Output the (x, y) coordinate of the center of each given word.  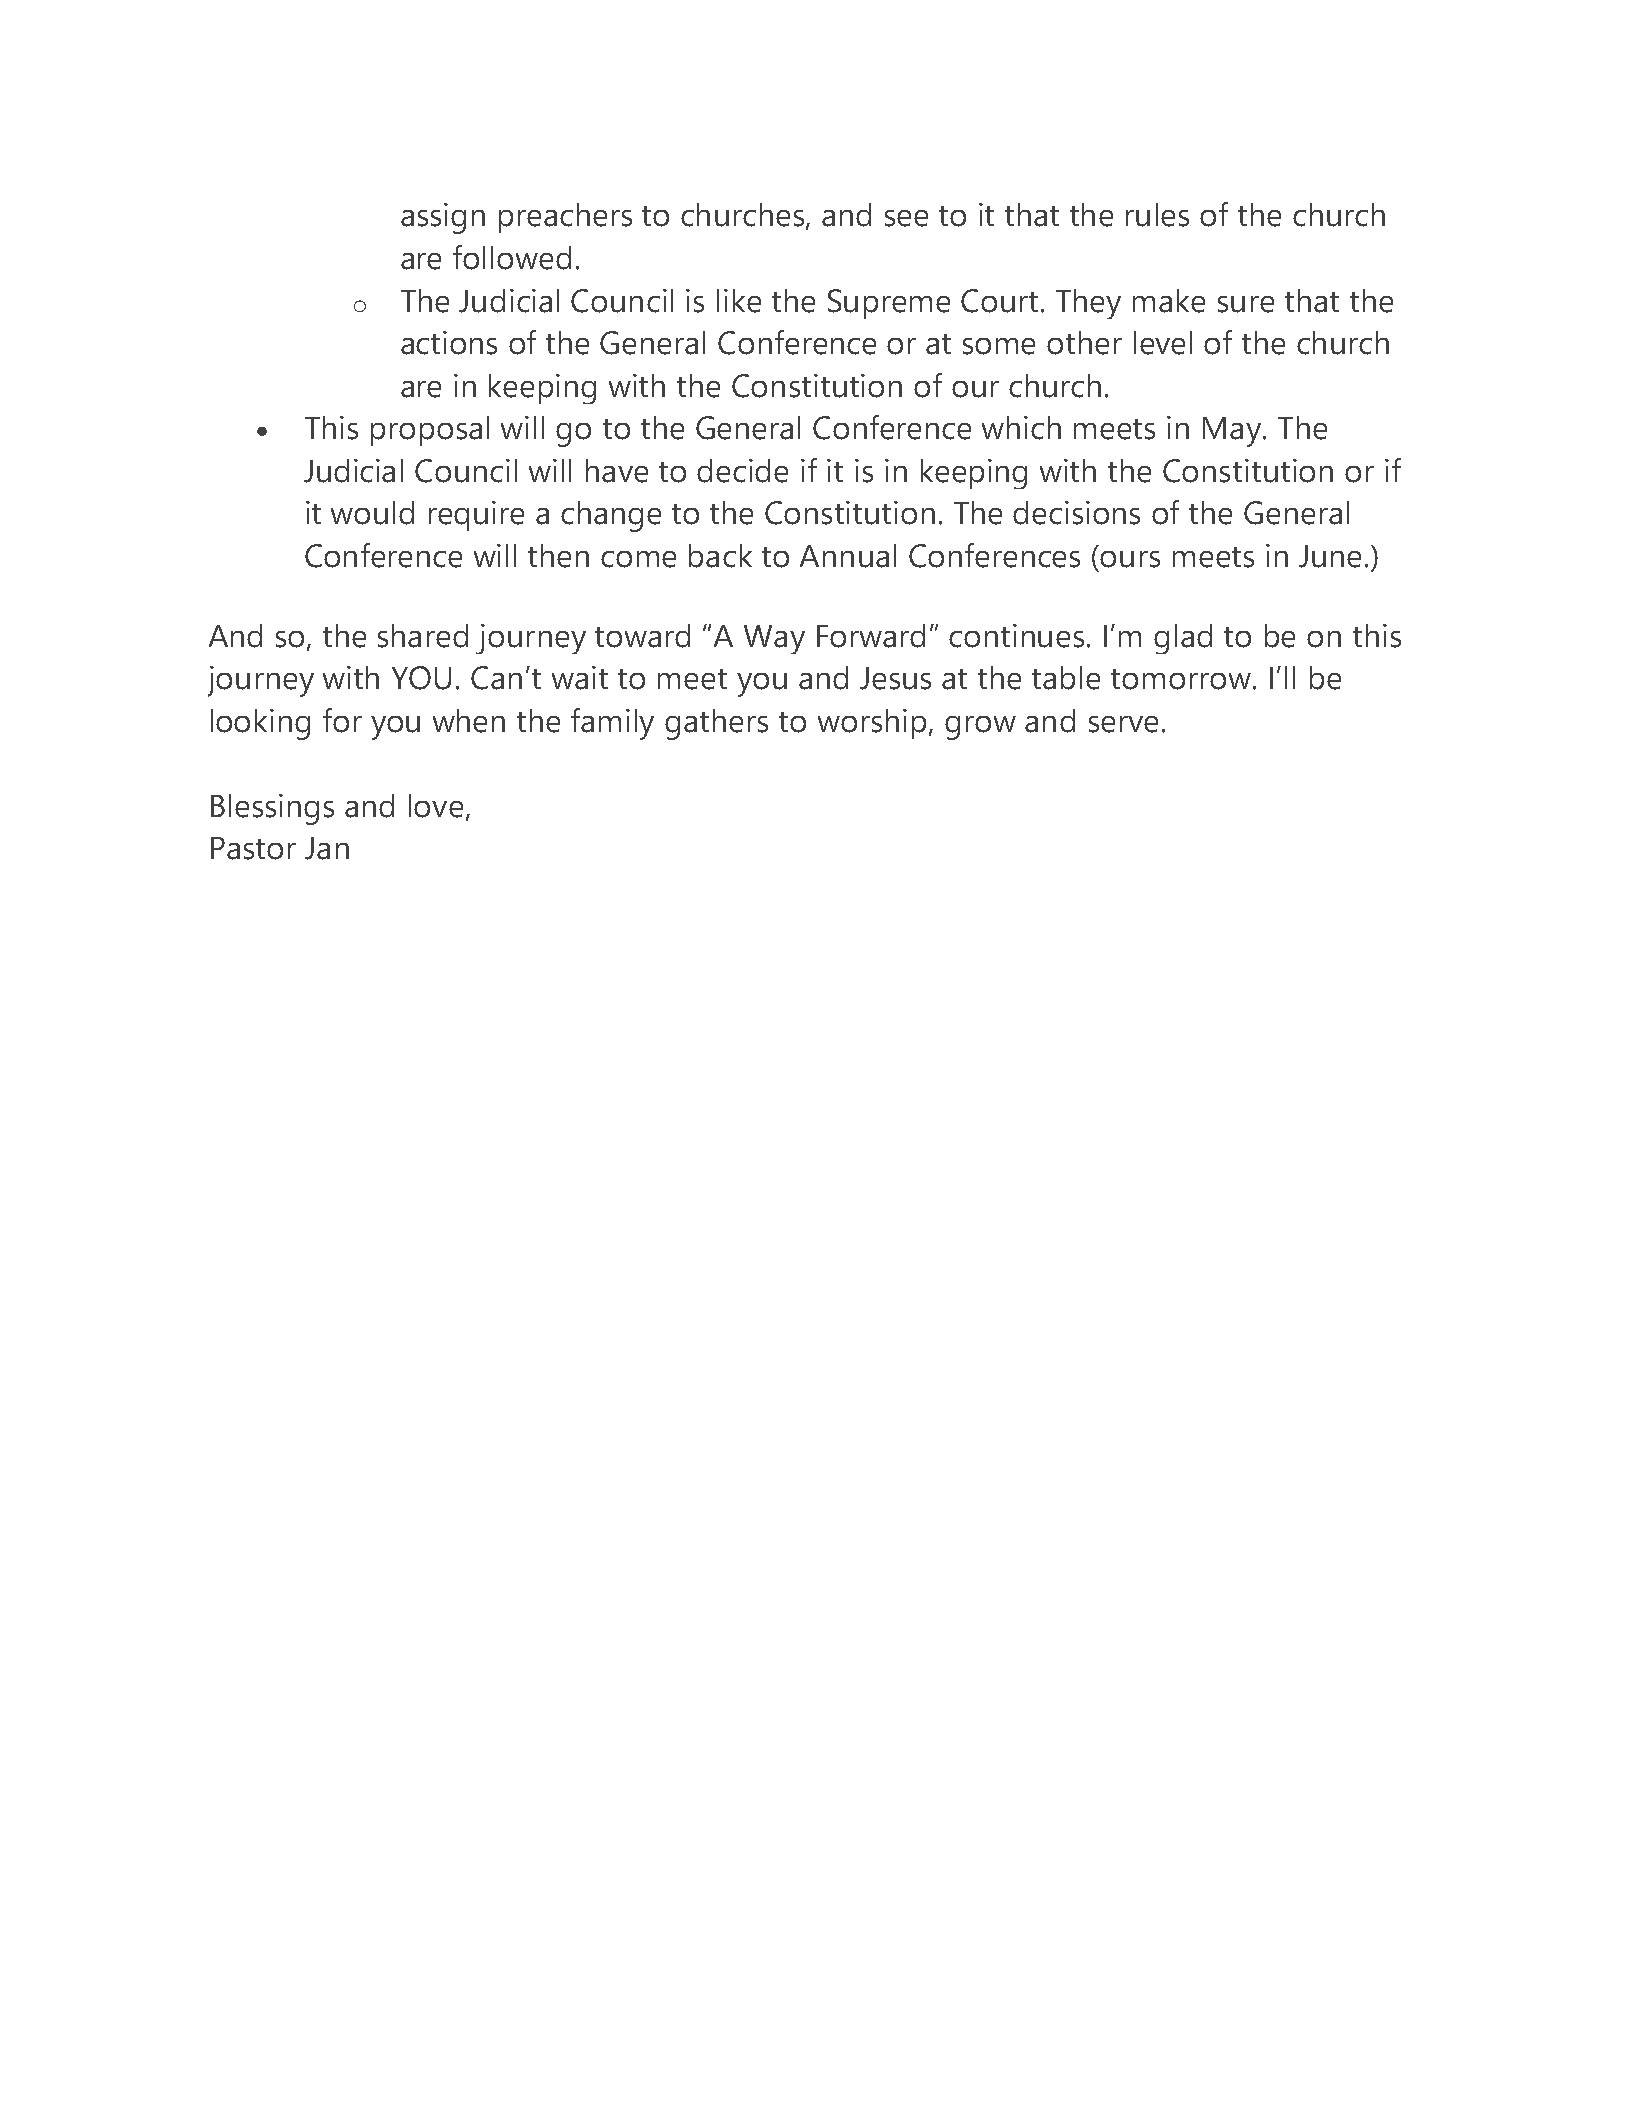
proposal (430, 431)
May (1233, 432)
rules (1157, 215)
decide (742, 471)
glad (1183, 639)
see (906, 218)
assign (443, 218)
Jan (327, 848)
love (436, 806)
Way (774, 639)
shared (423, 636)
